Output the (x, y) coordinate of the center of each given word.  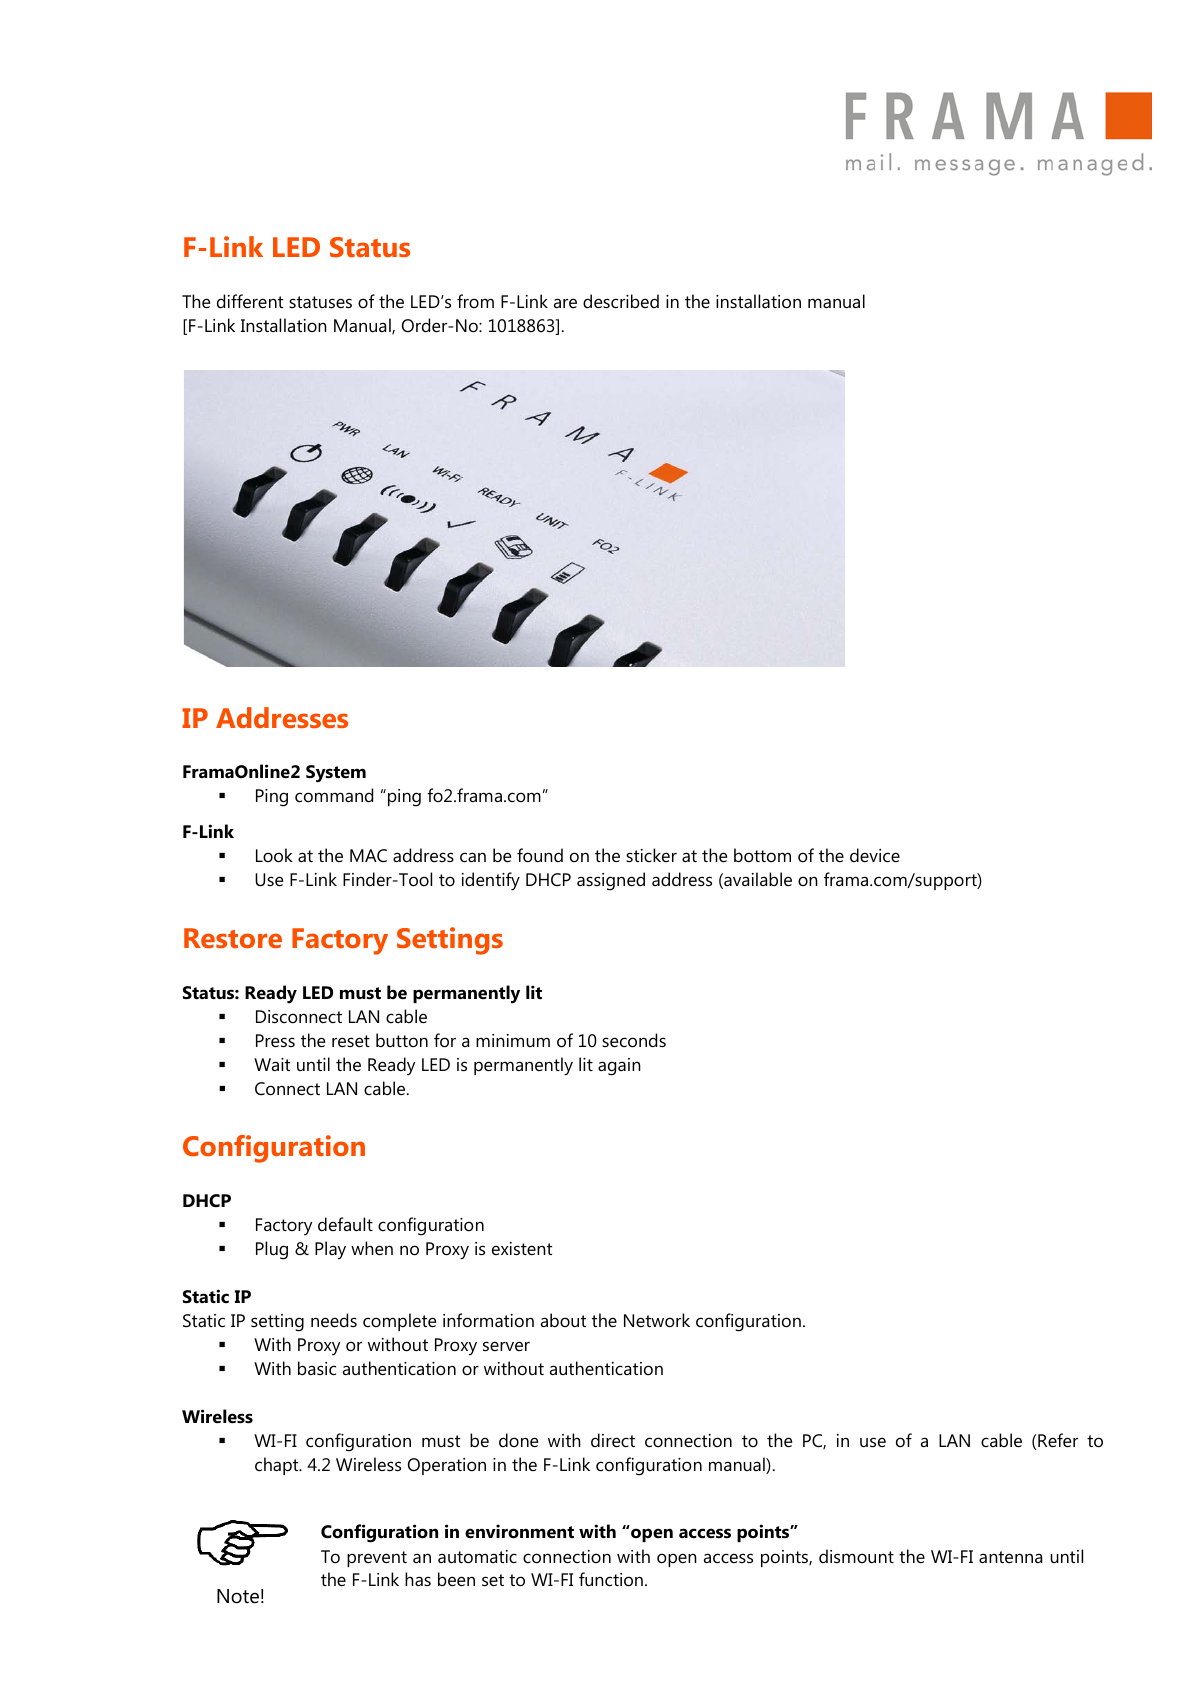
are (565, 303)
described (621, 301)
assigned (611, 881)
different (250, 301)
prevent (377, 1559)
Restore (233, 938)
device (875, 855)
